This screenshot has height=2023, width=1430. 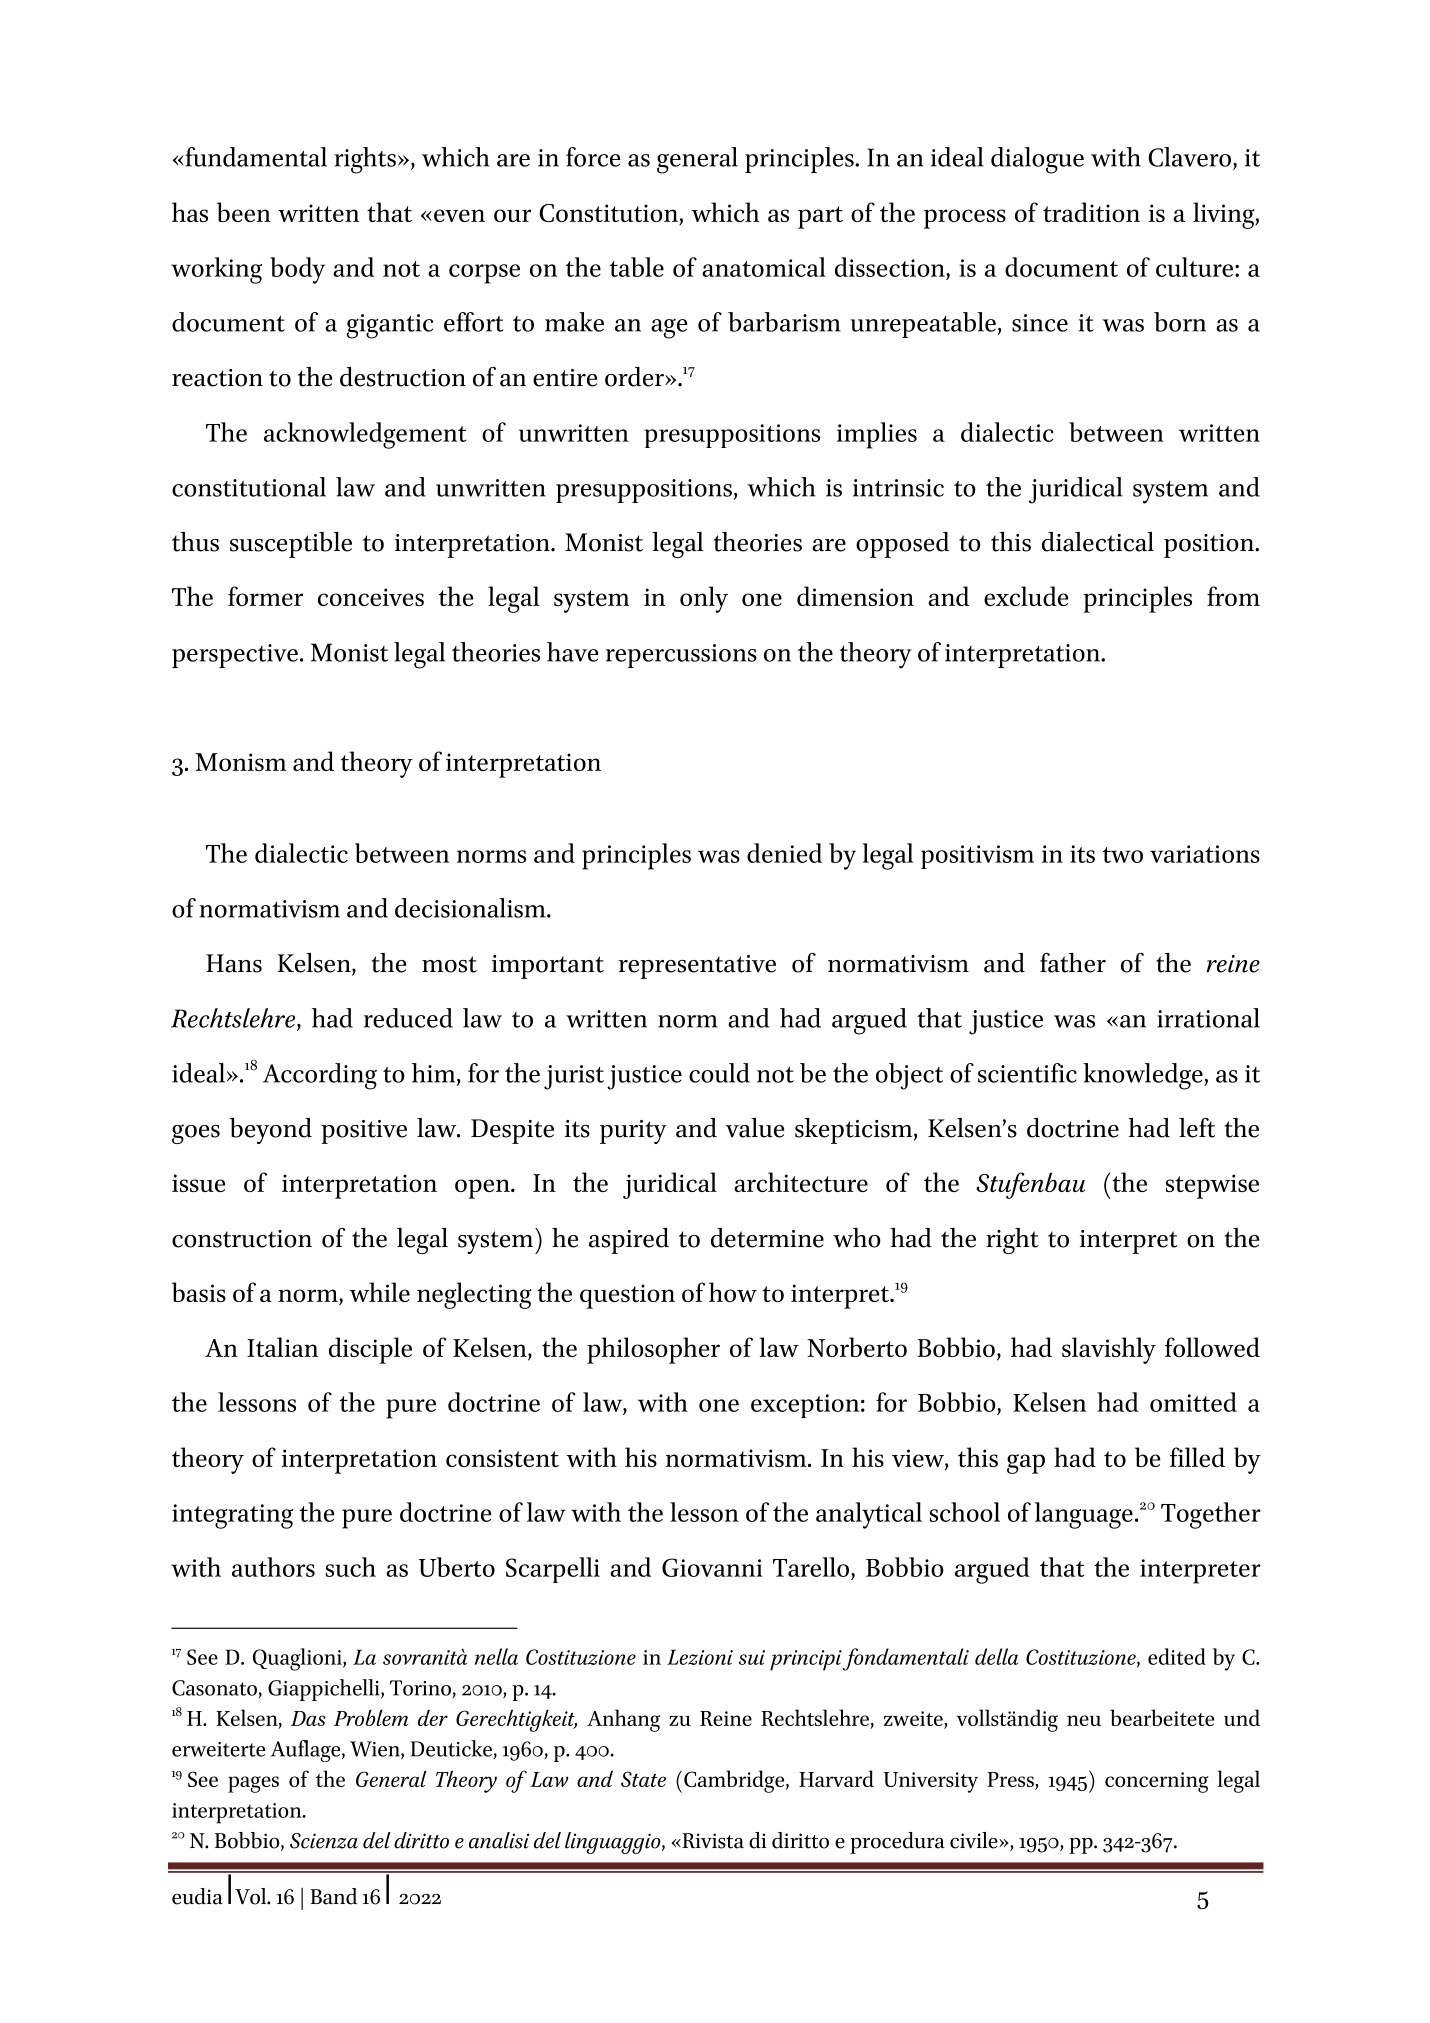 I want to click on could, so click(x=719, y=1073).
